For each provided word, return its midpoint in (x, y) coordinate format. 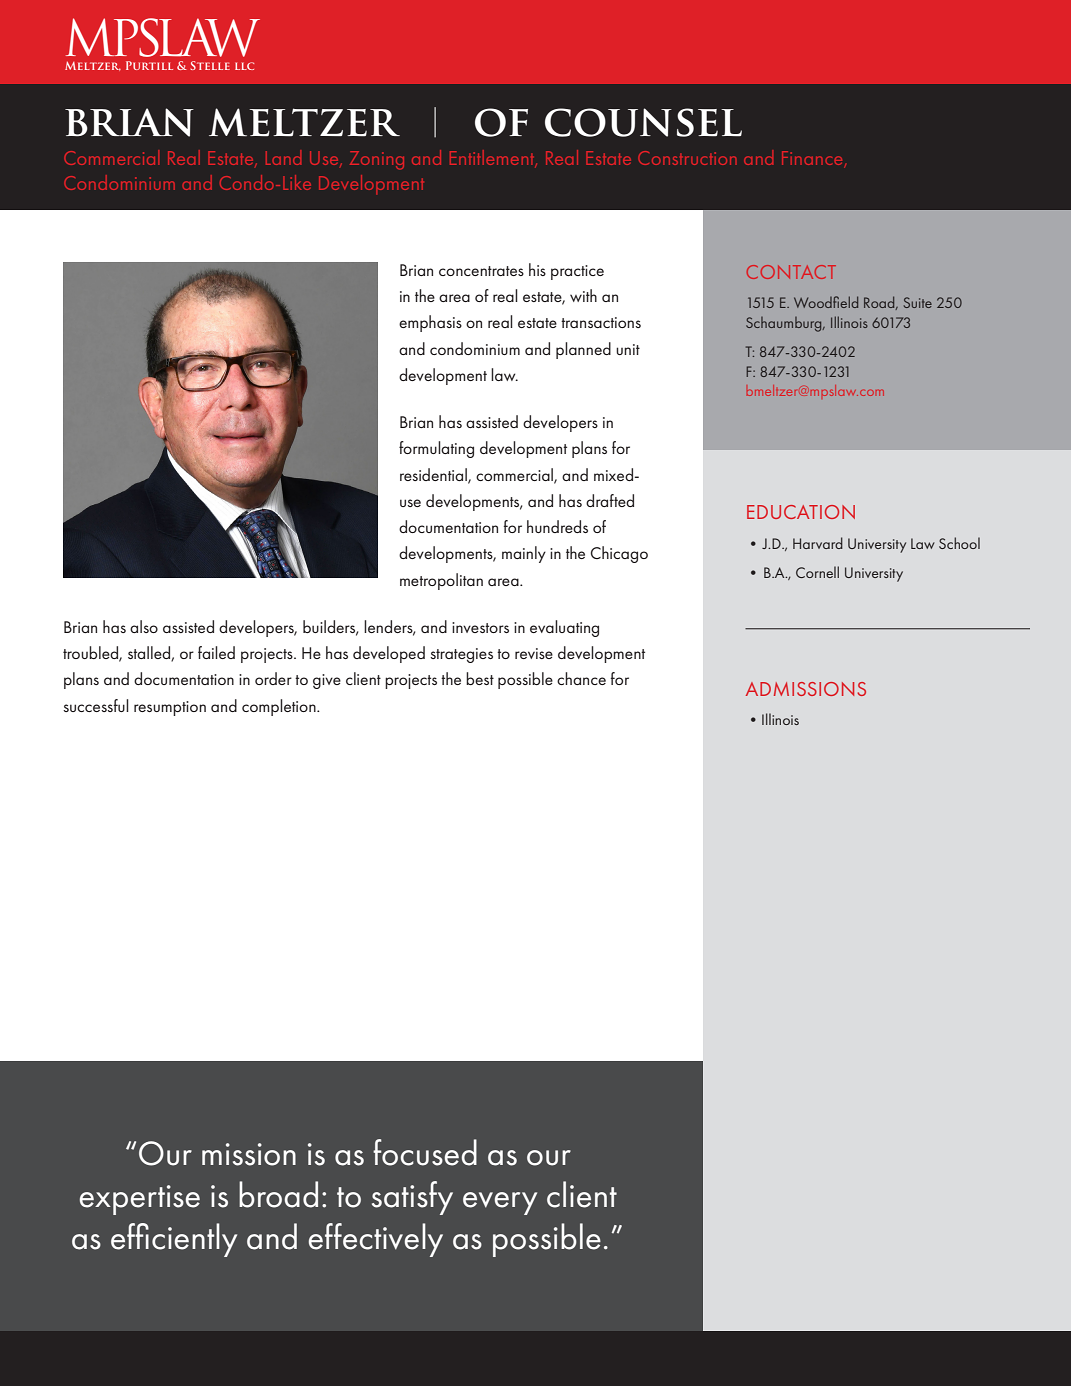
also (144, 626)
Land (283, 157)
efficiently (174, 1240)
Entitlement (493, 159)
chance (581, 678)
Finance (813, 159)
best (480, 678)
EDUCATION (801, 512)
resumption (170, 708)
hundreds (557, 526)
